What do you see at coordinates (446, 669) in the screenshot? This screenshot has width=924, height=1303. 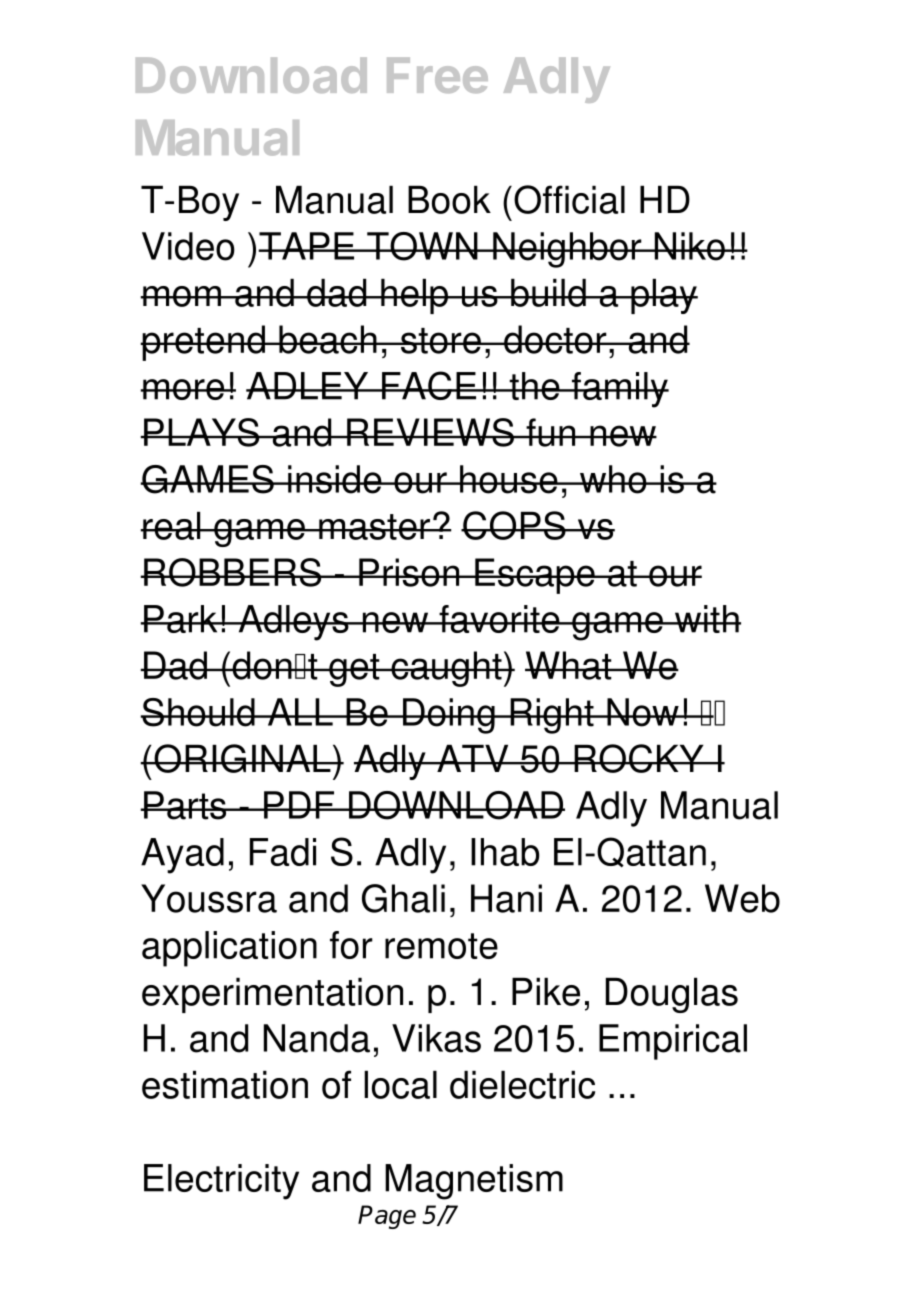 I see `caught` at bounding box center [446, 669].
